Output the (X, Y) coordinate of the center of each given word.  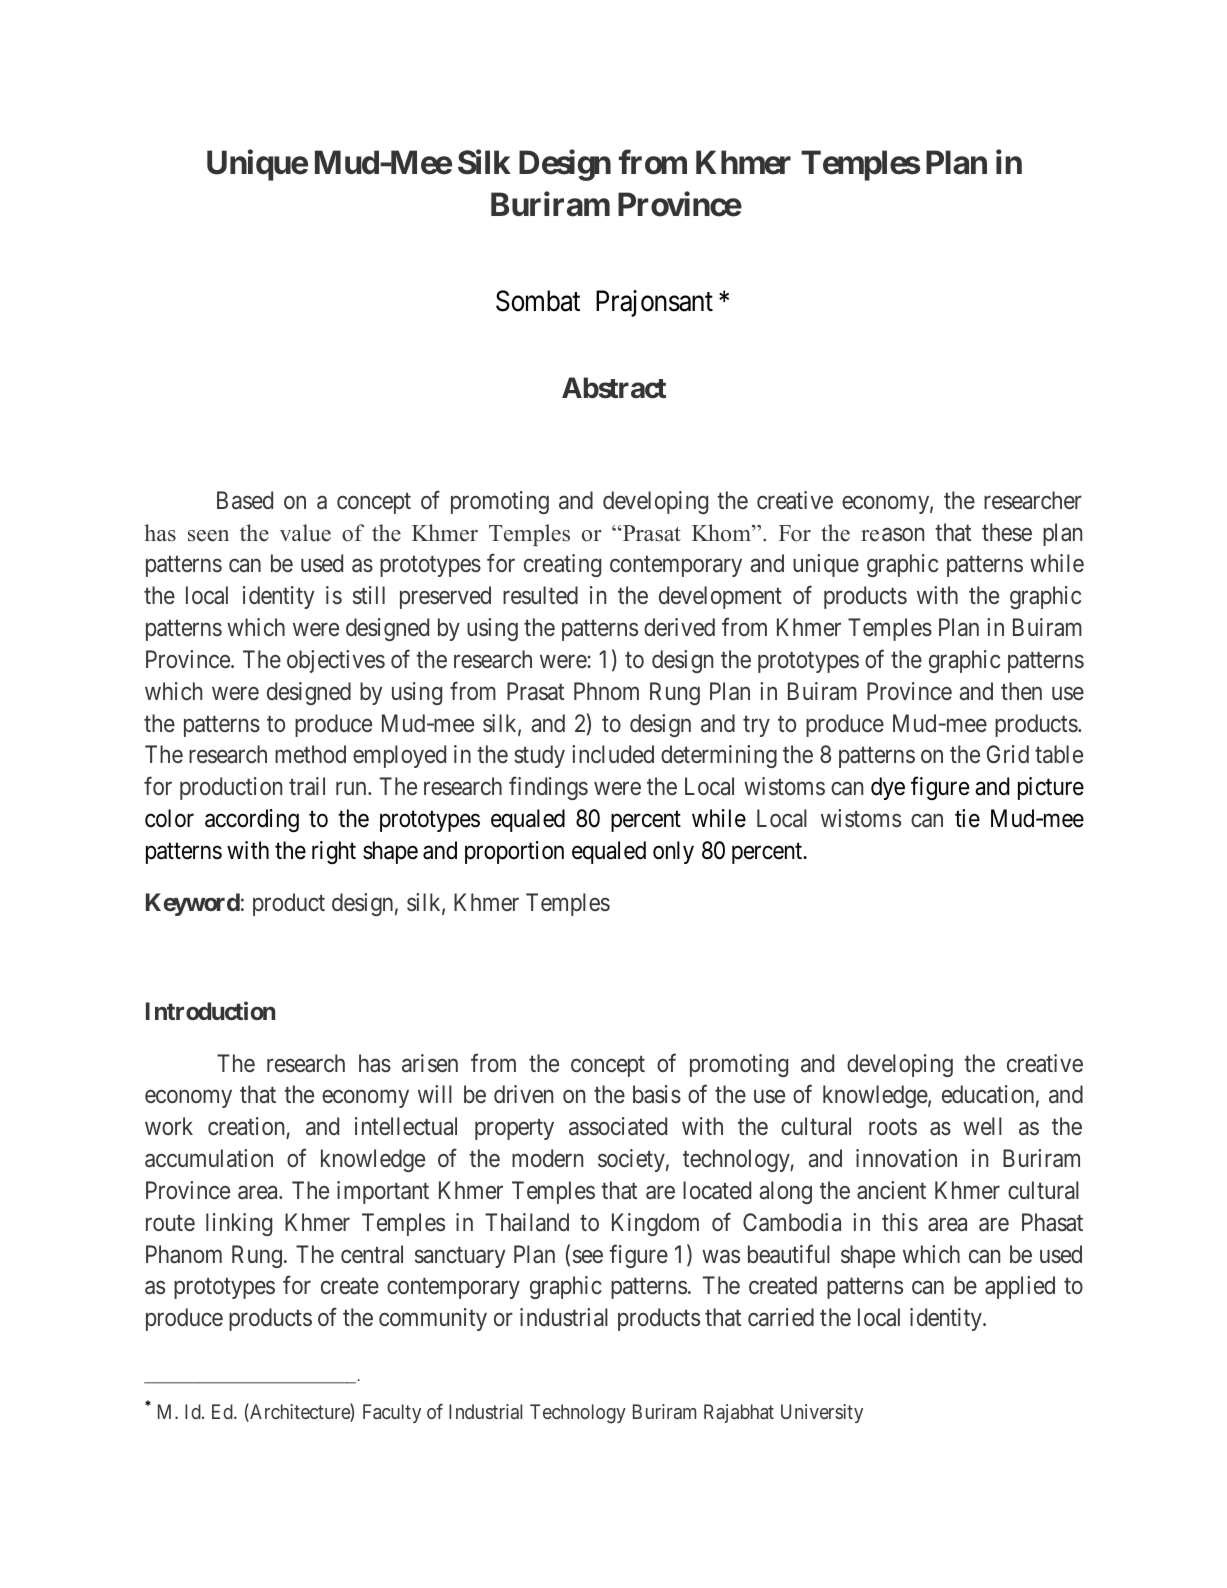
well (982, 1126)
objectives (336, 661)
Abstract (614, 388)
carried (781, 1317)
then (1021, 691)
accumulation (209, 1158)
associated (618, 1126)
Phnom (606, 691)
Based (245, 500)
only (673, 852)
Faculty (392, 1413)
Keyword (193, 904)
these (1007, 532)
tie (967, 818)
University (822, 1413)
